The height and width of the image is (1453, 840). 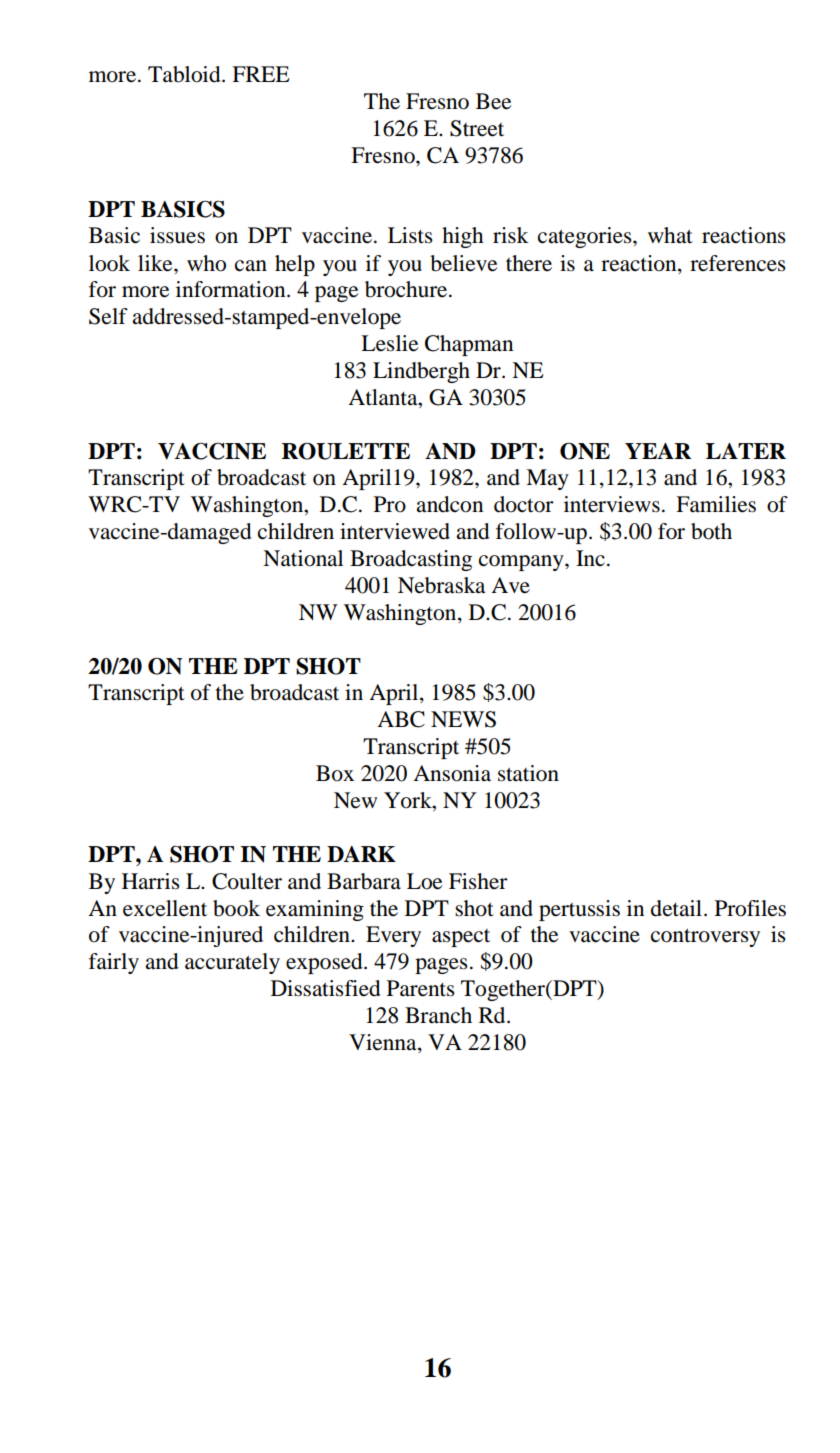 I want to click on Street, so click(x=477, y=128).
